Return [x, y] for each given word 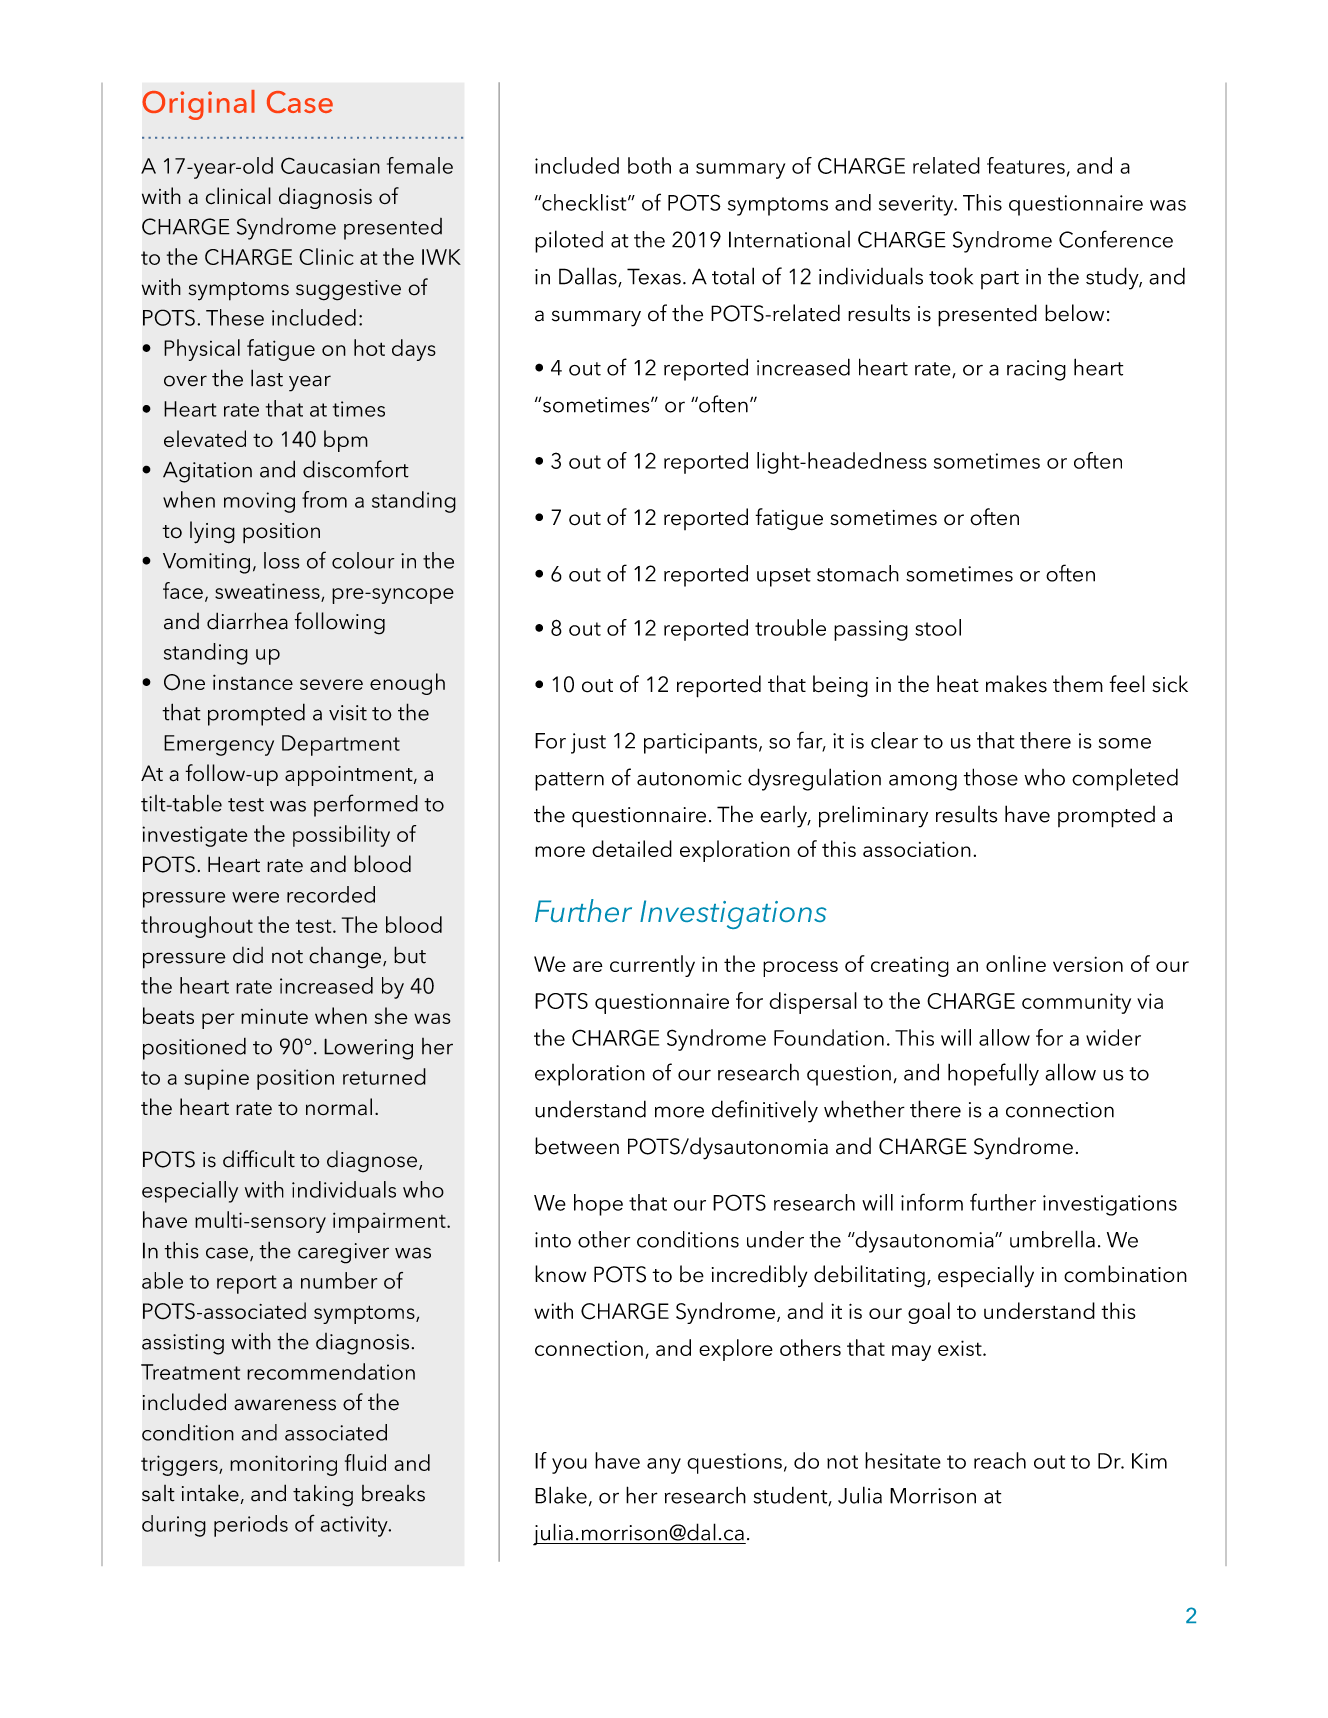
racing [1036, 370]
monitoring [283, 1465]
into [553, 1240]
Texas [654, 276]
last [267, 378]
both [649, 165]
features [1026, 165]
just [588, 743]
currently [652, 966]
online [1016, 963]
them [1078, 684]
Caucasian [330, 165]
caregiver [343, 1253]
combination [1125, 1274]
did [248, 955]
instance [253, 682]
